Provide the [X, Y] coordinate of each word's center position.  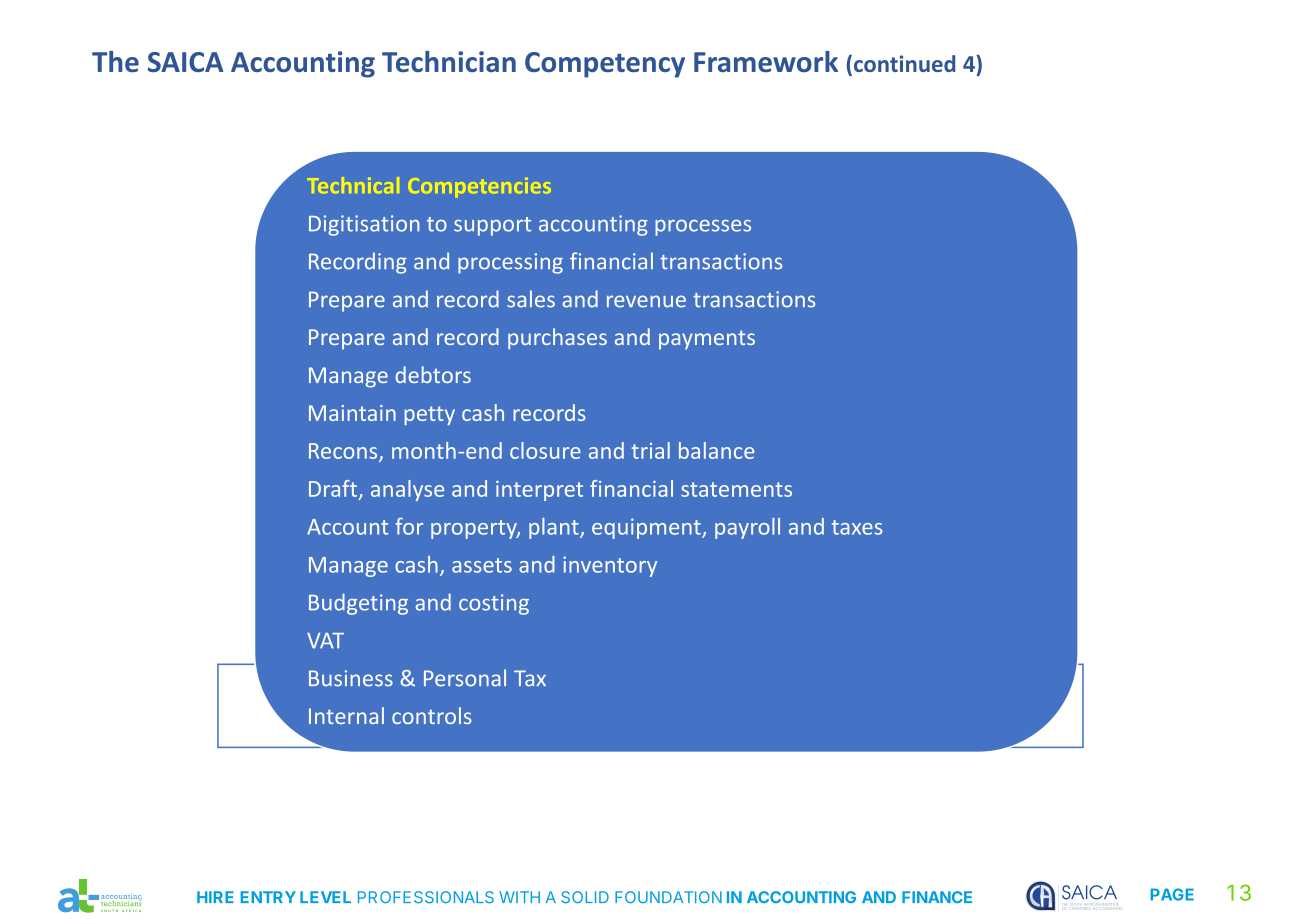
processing [510, 263]
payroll [747, 528]
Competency [605, 65]
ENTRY [268, 897]
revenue [646, 301]
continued [904, 63]
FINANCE [937, 897]
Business [351, 678]
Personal [465, 678]
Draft [333, 488]
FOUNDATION [668, 897]
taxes [857, 527]
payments [707, 340]
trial [651, 450]
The [115, 61]
